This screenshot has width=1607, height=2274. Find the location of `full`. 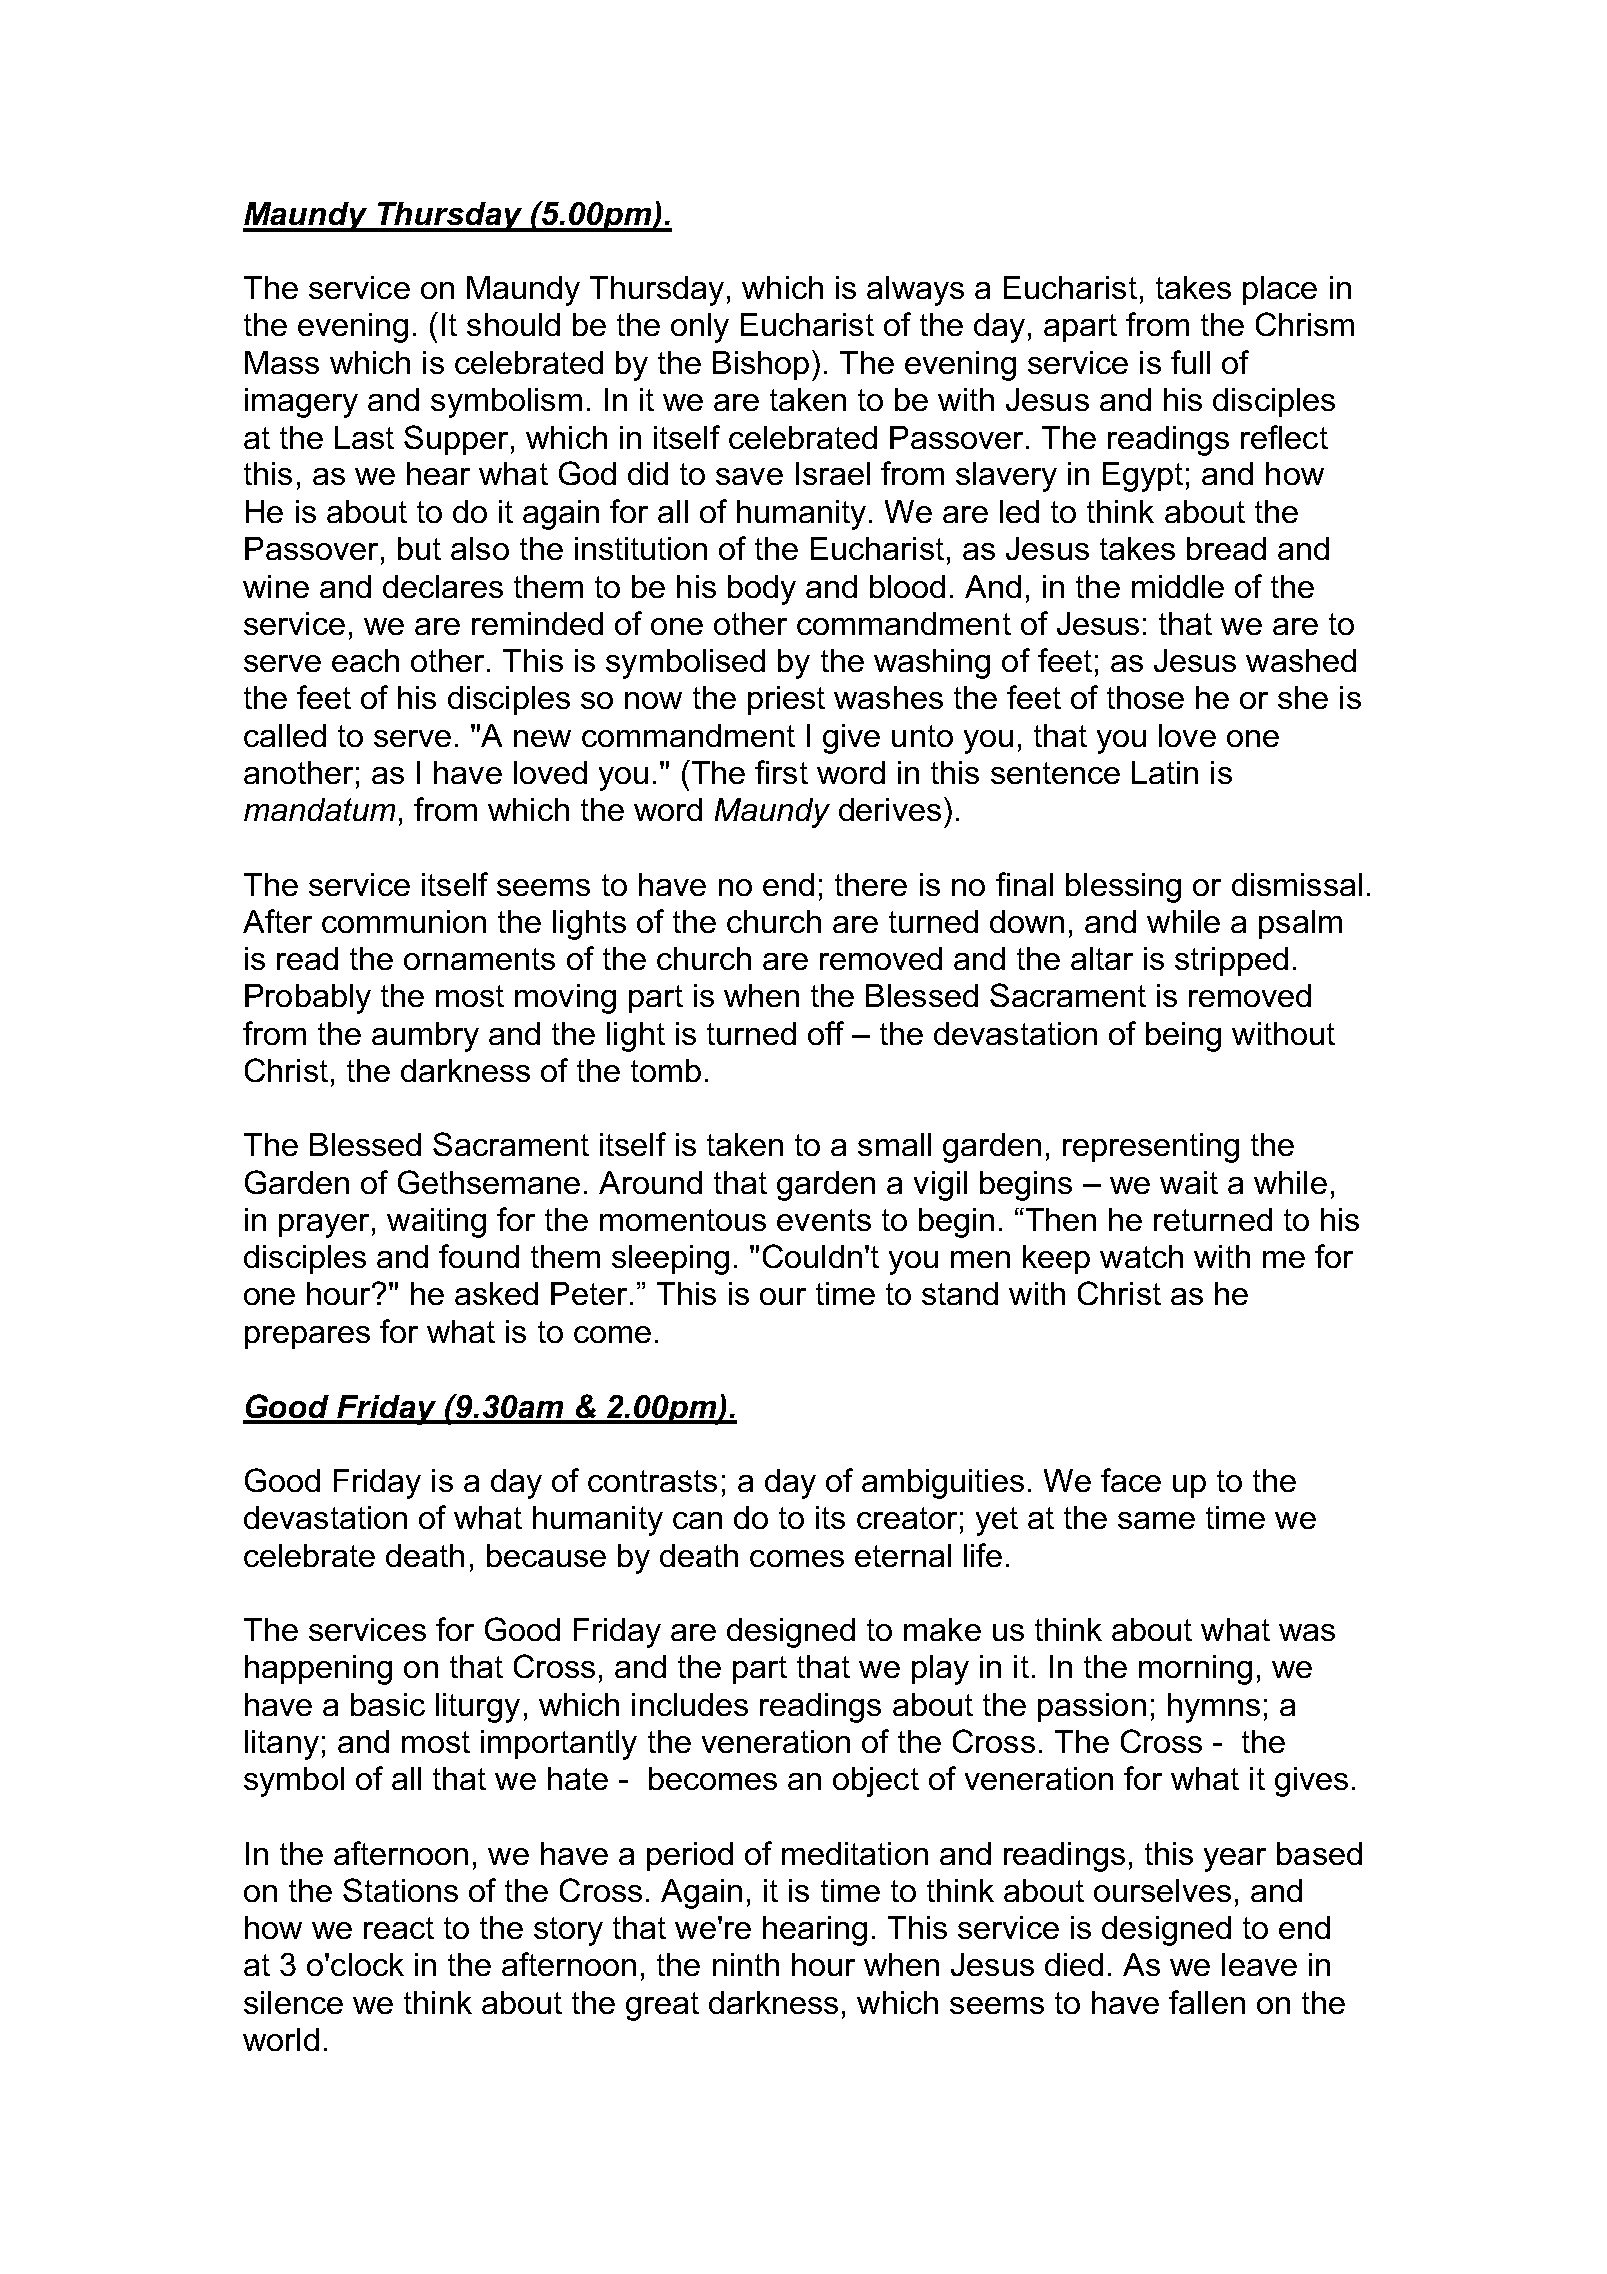

full is located at coordinates (1190, 362).
